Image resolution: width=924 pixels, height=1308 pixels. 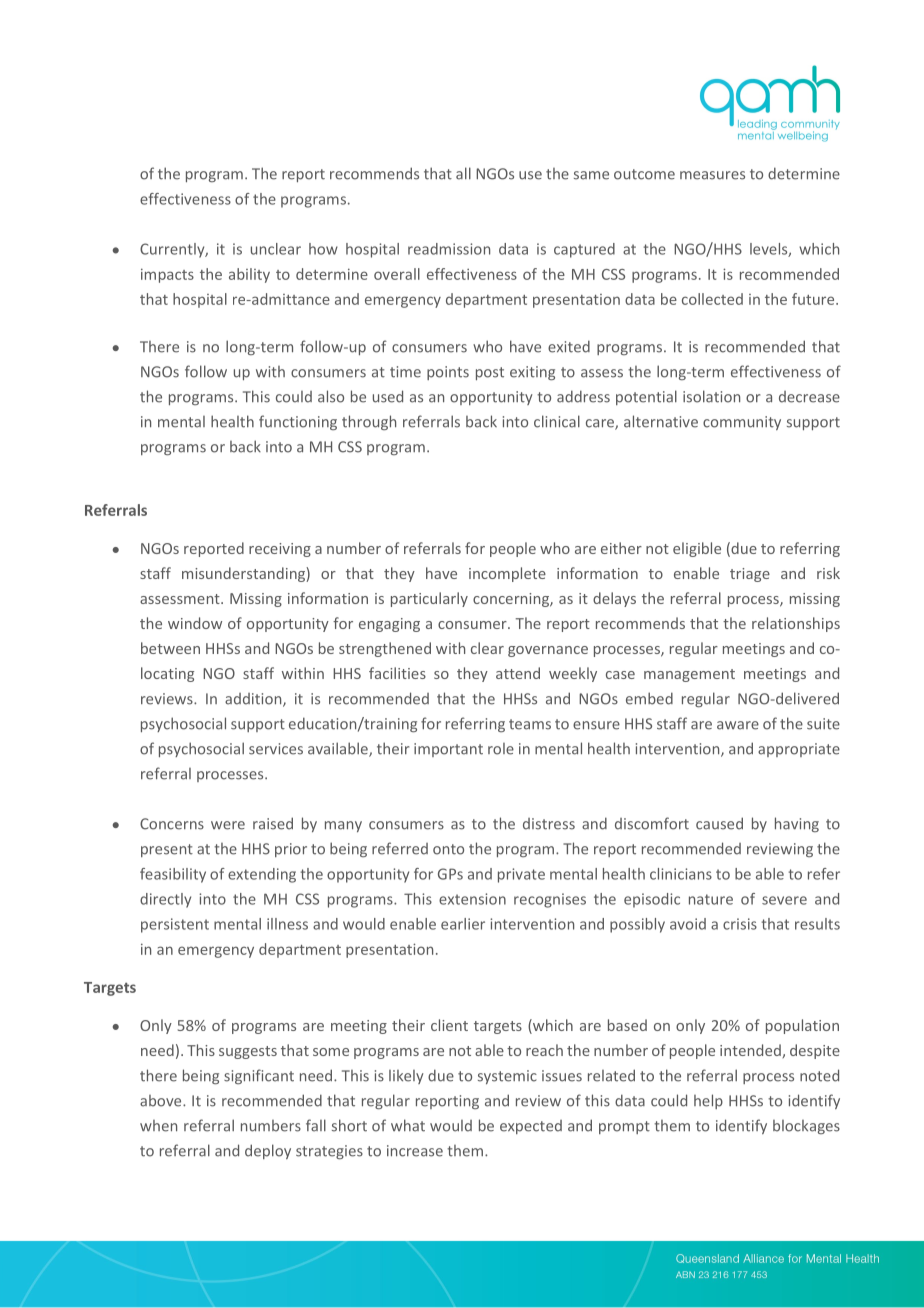 I want to click on extending, so click(x=262, y=875).
